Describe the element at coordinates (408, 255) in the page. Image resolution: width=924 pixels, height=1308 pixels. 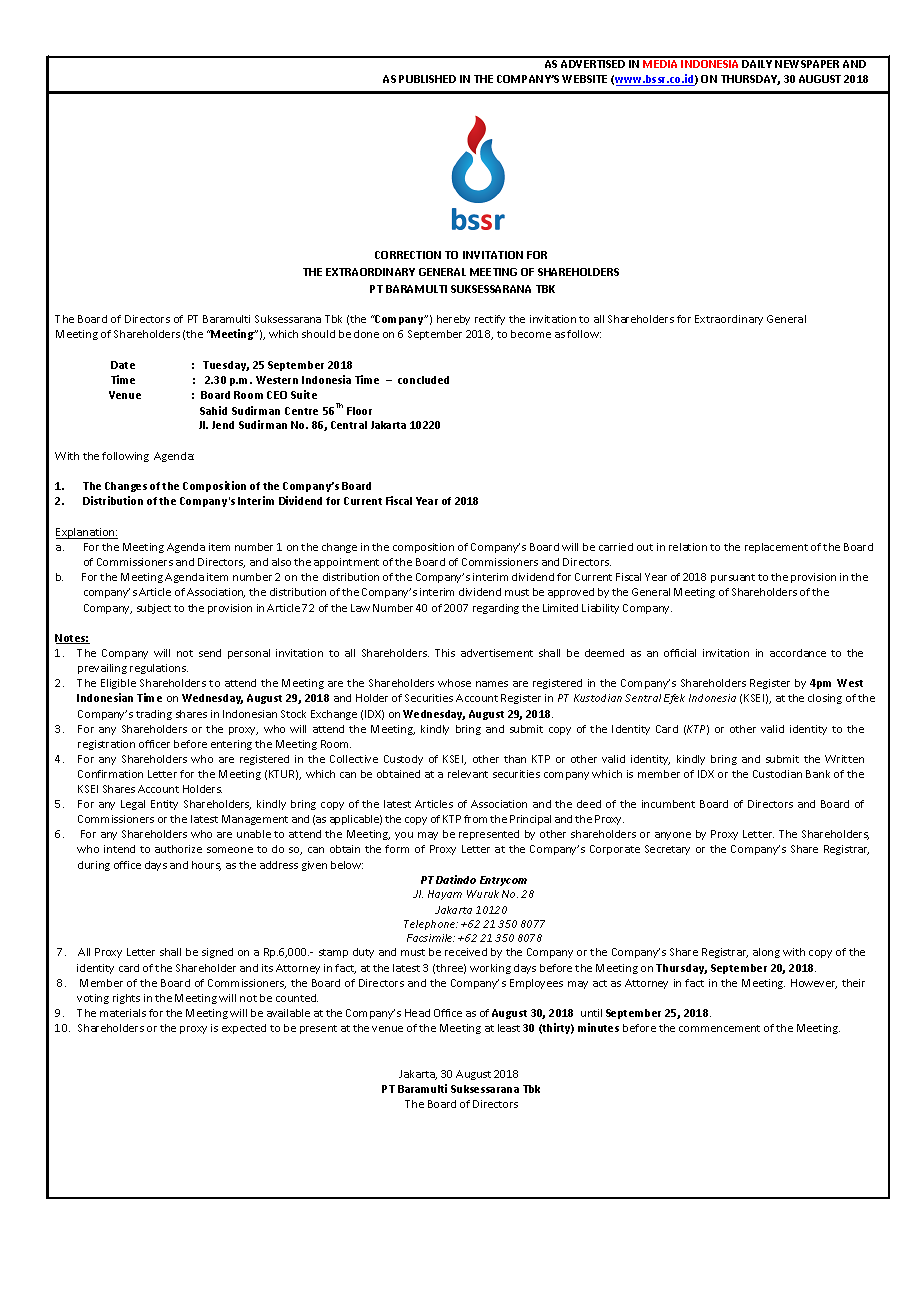
I see `CORRECTION` at that location.
